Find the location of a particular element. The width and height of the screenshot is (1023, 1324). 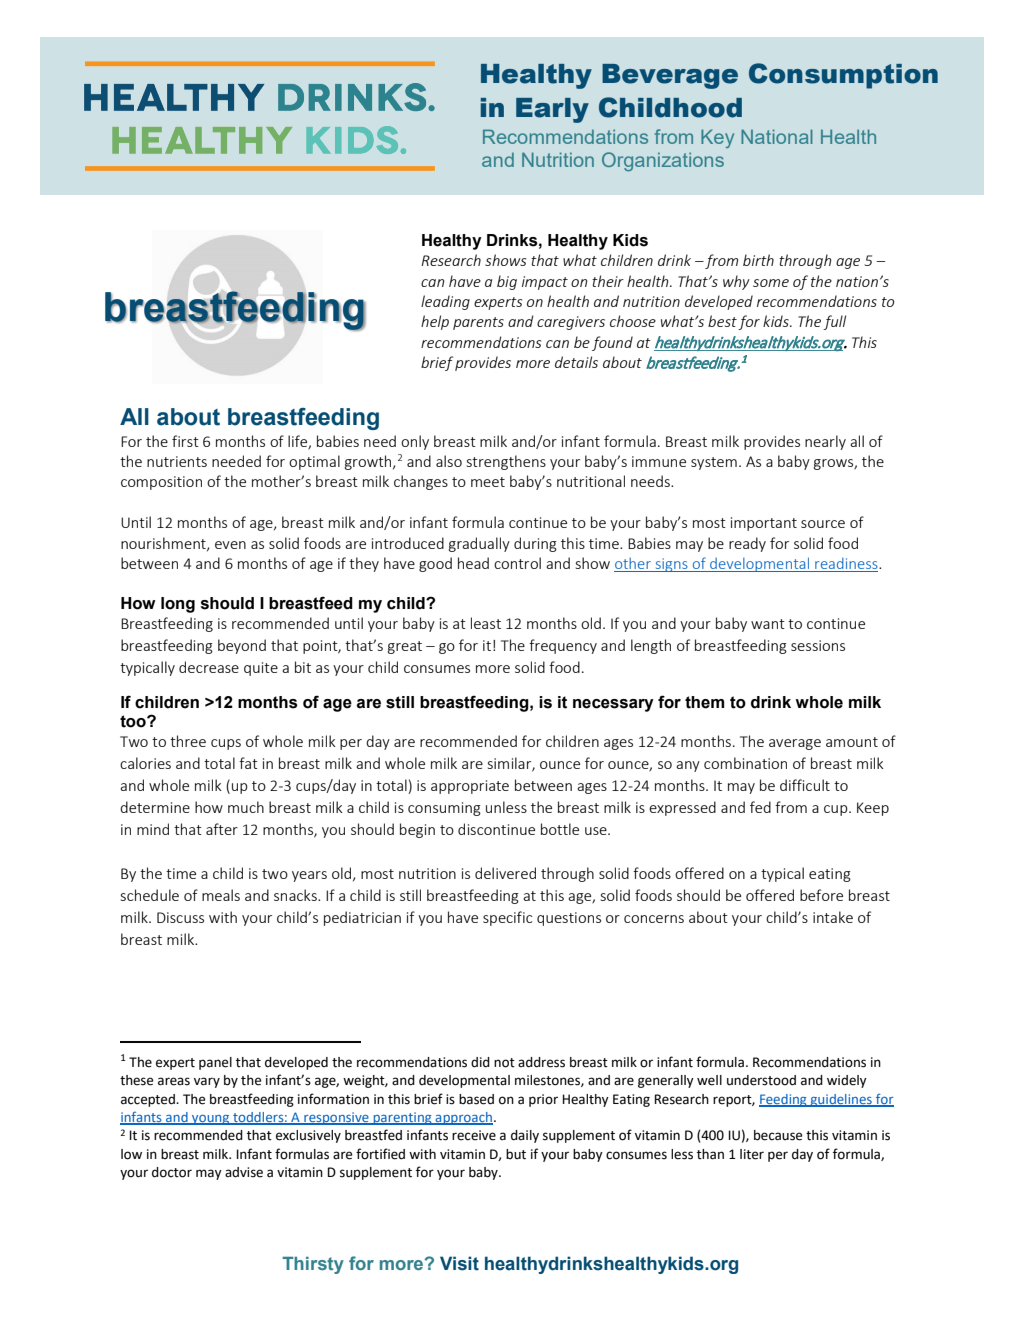

advise is located at coordinates (244, 1172).
